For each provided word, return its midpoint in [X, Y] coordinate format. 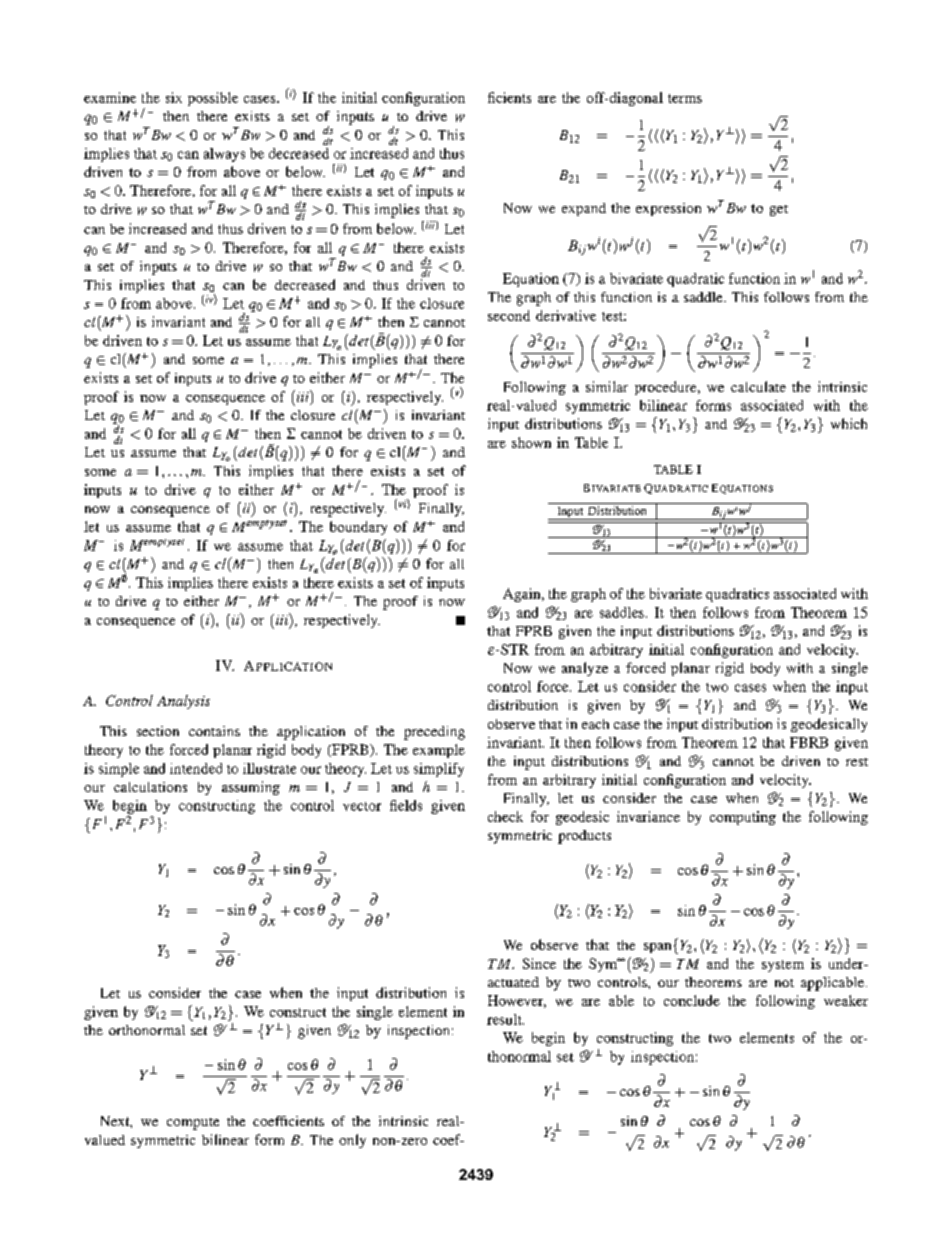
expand [584, 209]
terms [685, 98]
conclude [692, 1000]
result [505, 1019]
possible [213, 99]
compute [193, 1124]
